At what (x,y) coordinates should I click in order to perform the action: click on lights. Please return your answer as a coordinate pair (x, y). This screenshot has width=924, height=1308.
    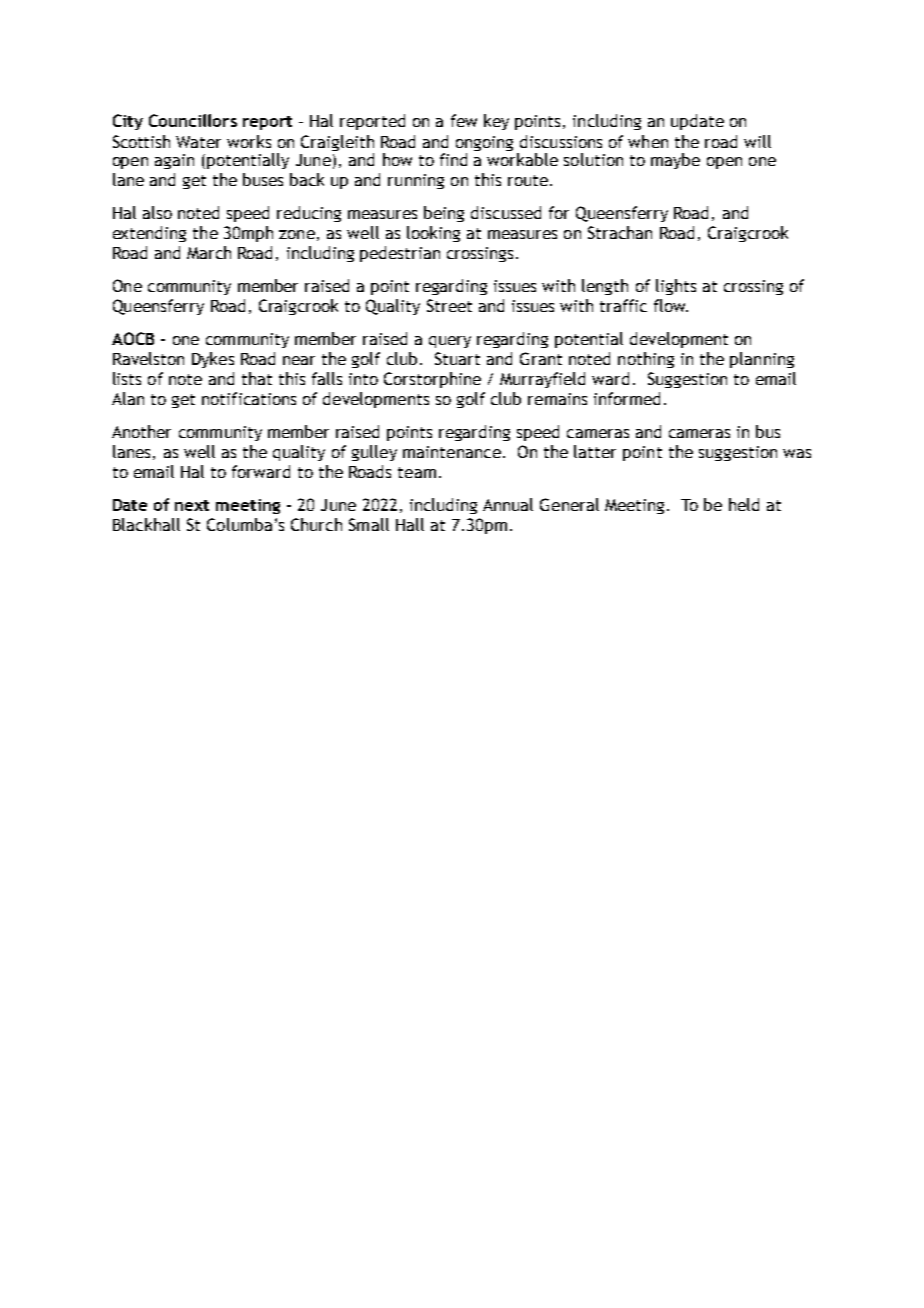
    Looking at the image, I should click on (676, 287).
